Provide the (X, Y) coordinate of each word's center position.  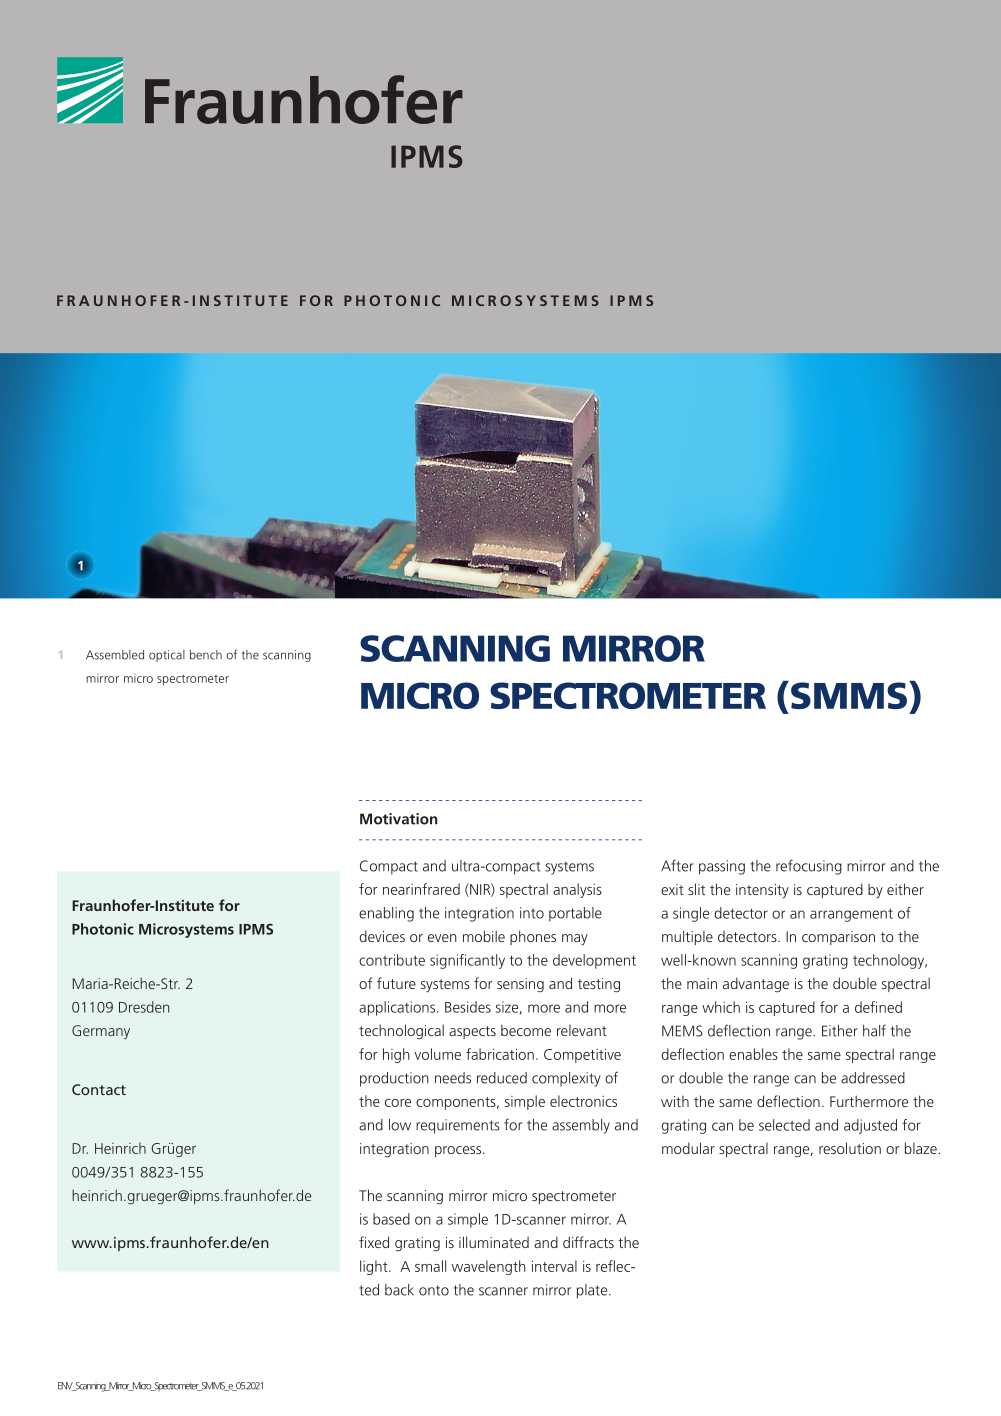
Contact (99, 1089)
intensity (762, 891)
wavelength (488, 1267)
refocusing (809, 867)
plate (593, 1291)
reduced (502, 1078)
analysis (577, 890)
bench (206, 655)
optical (167, 656)
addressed (873, 1078)
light (375, 1267)
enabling (386, 914)
